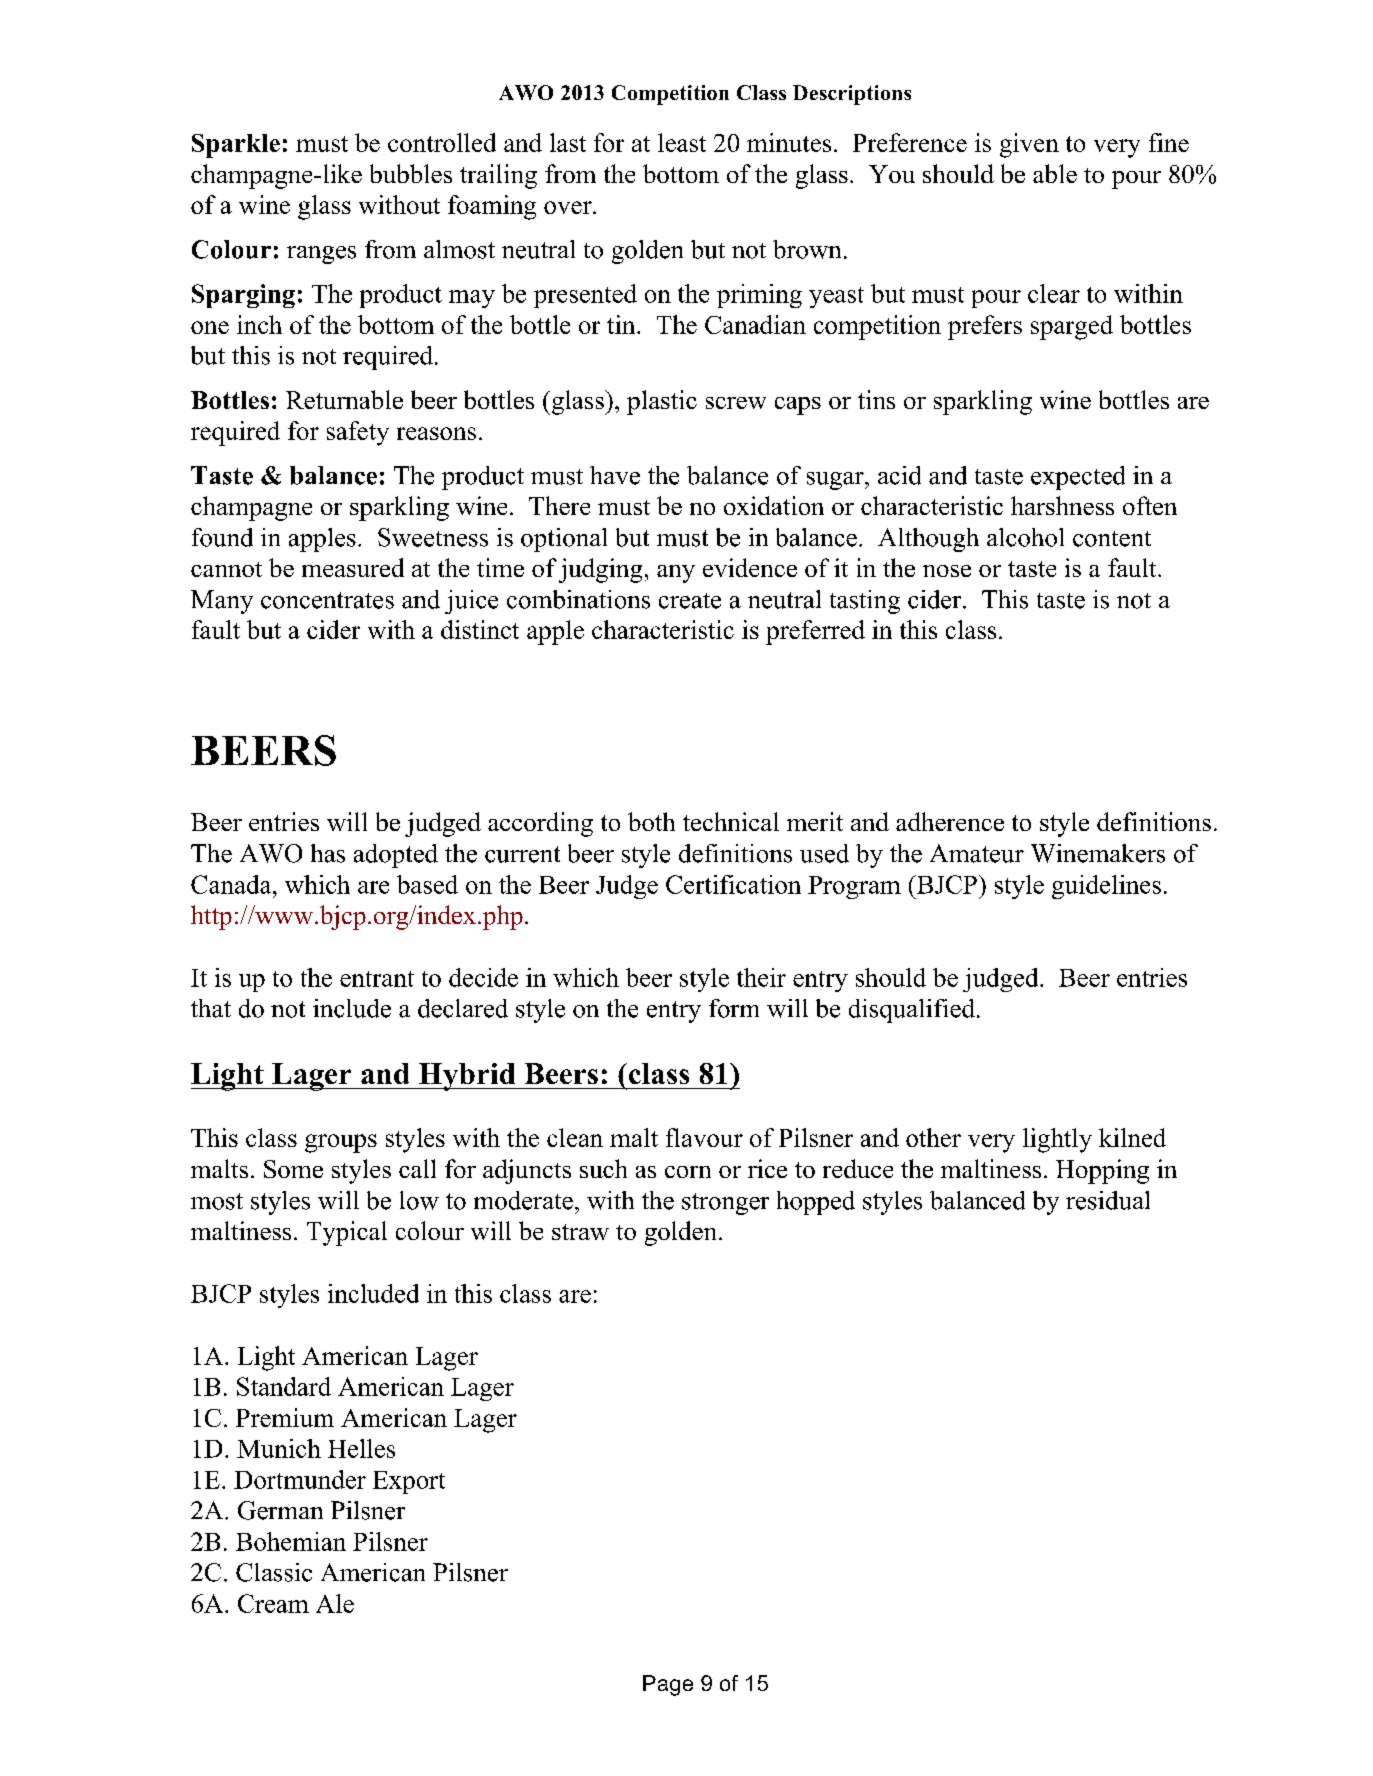 This screenshot has height=1776, width=1373. Describe the element at coordinates (327, 600) in the screenshot. I see `concentrates` at that location.
